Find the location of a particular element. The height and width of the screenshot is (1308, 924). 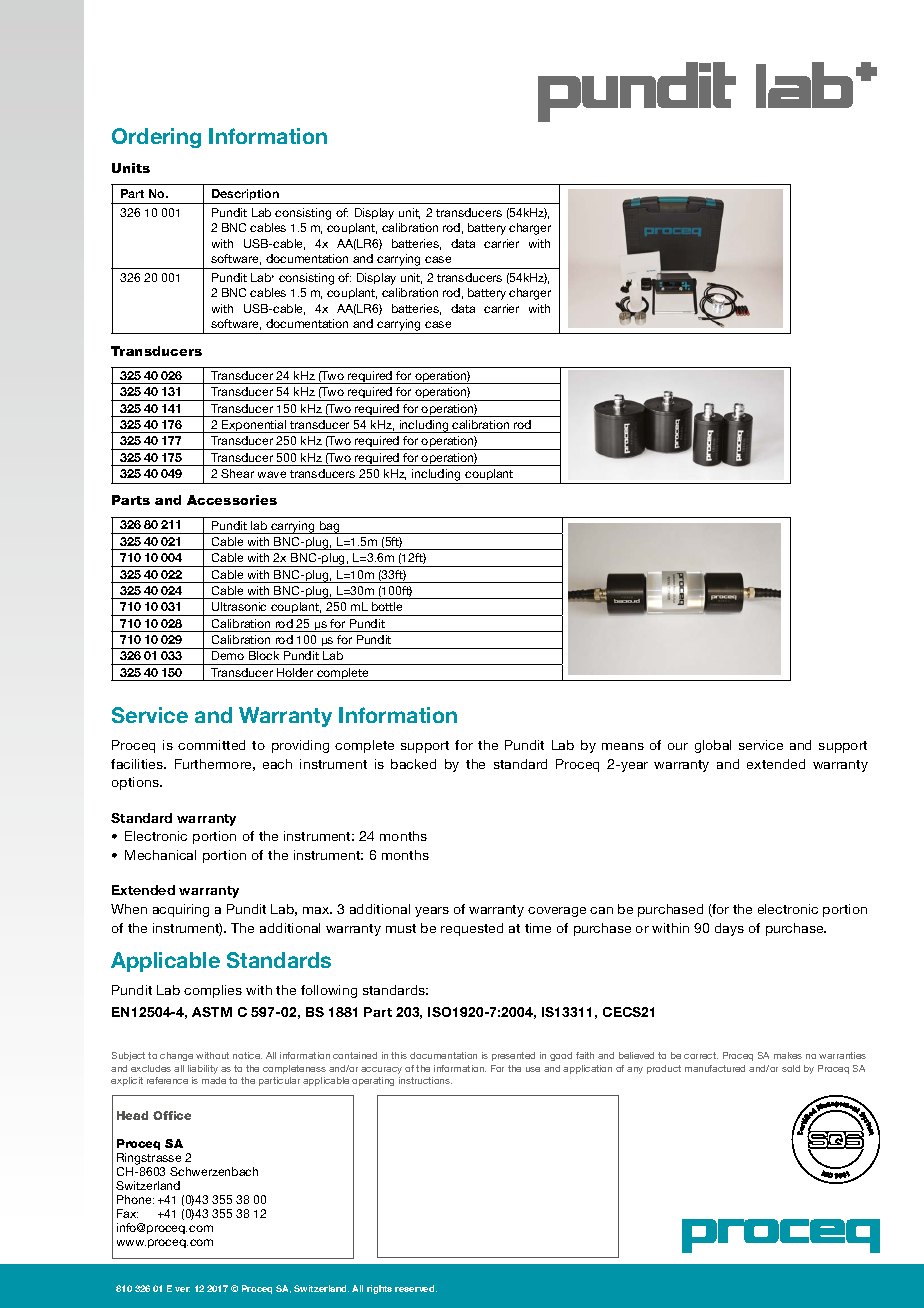

Exponential is located at coordinates (254, 426).
